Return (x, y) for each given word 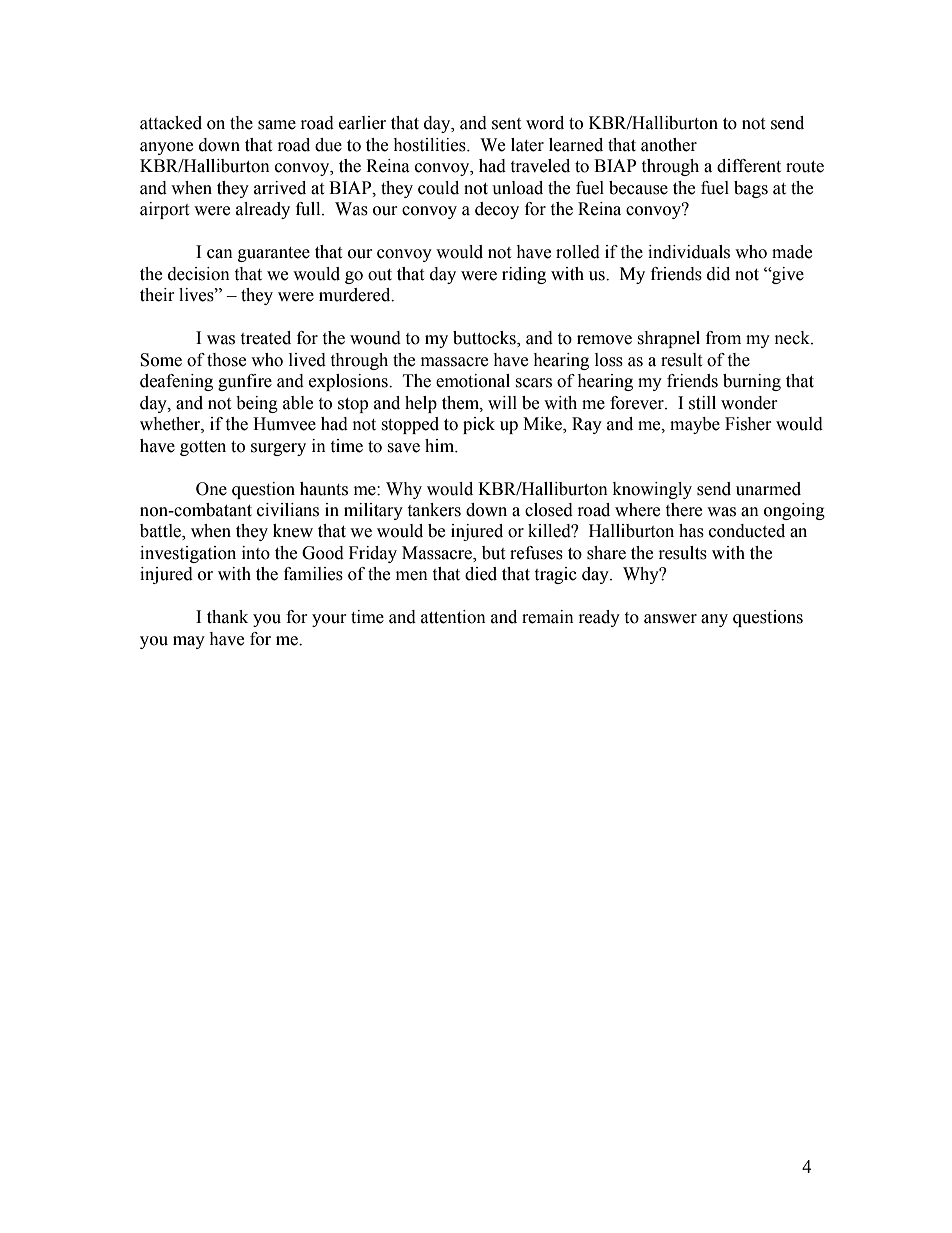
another (669, 145)
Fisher (748, 424)
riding (524, 275)
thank (227, 617)
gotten (203, 448)
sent (506, 124)
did (718, 274)
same (277, 125)
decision (199, 274)
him (441, 446)
